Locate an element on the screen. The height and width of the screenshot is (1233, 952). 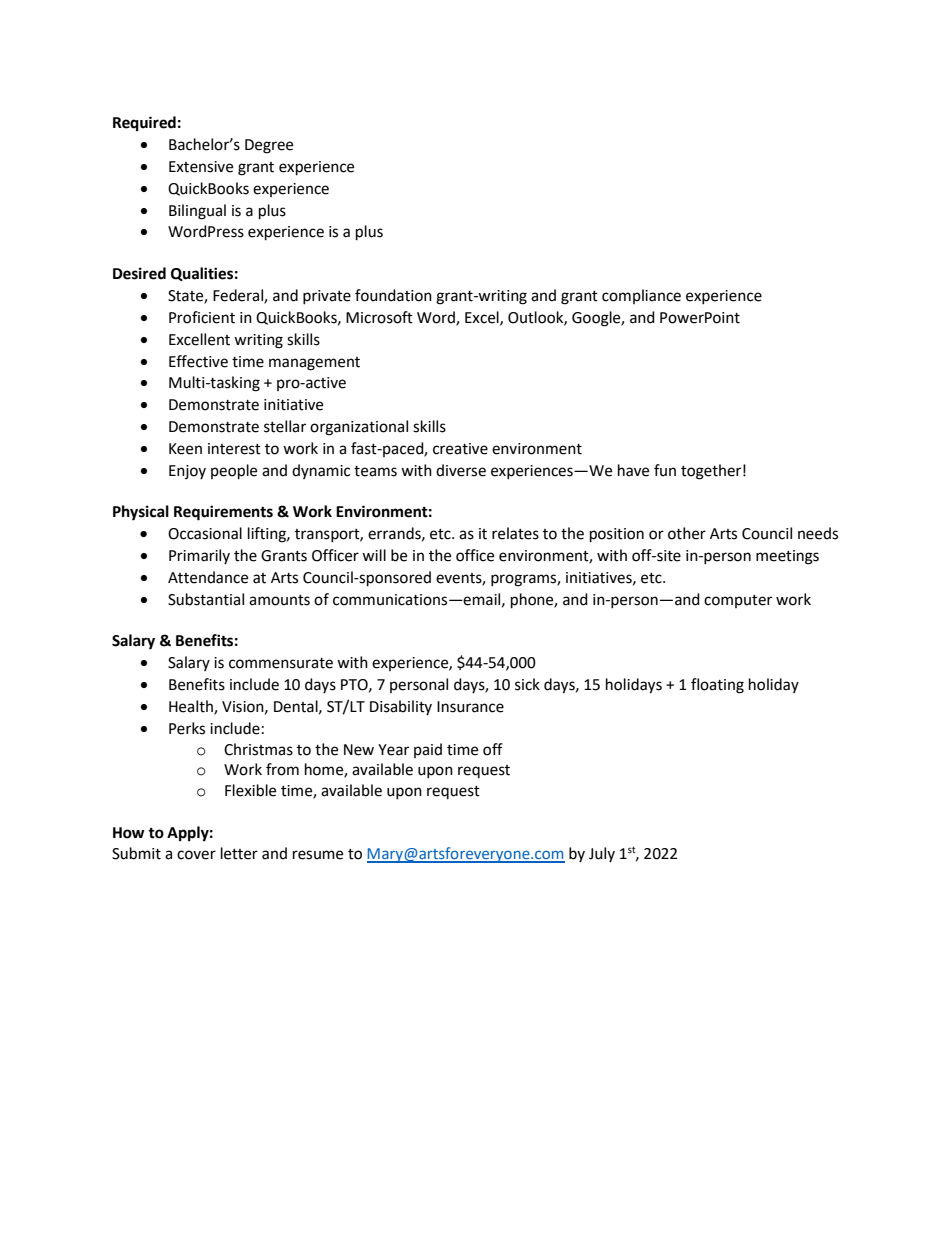
compliance is located at coordinates (641, 296).
